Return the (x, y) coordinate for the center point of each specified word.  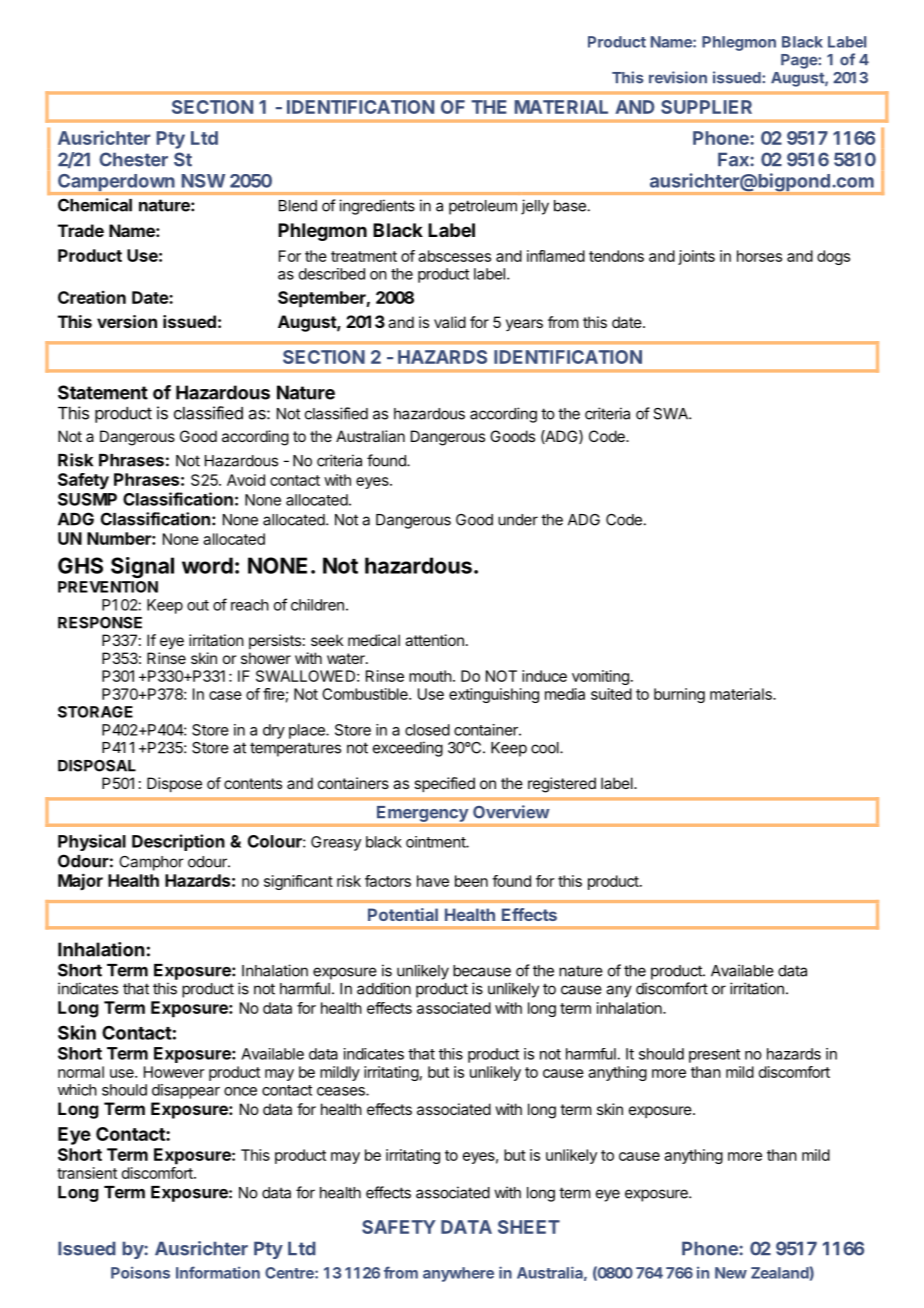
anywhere (458, 1274)
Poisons (140, 1272)
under (518, 520)
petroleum (483, 207)
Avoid (246, 480)
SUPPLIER (706, 107)
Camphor (151, 863)
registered (562, 785)
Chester (133, 159)
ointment (436, 842)
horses (759, 256)
